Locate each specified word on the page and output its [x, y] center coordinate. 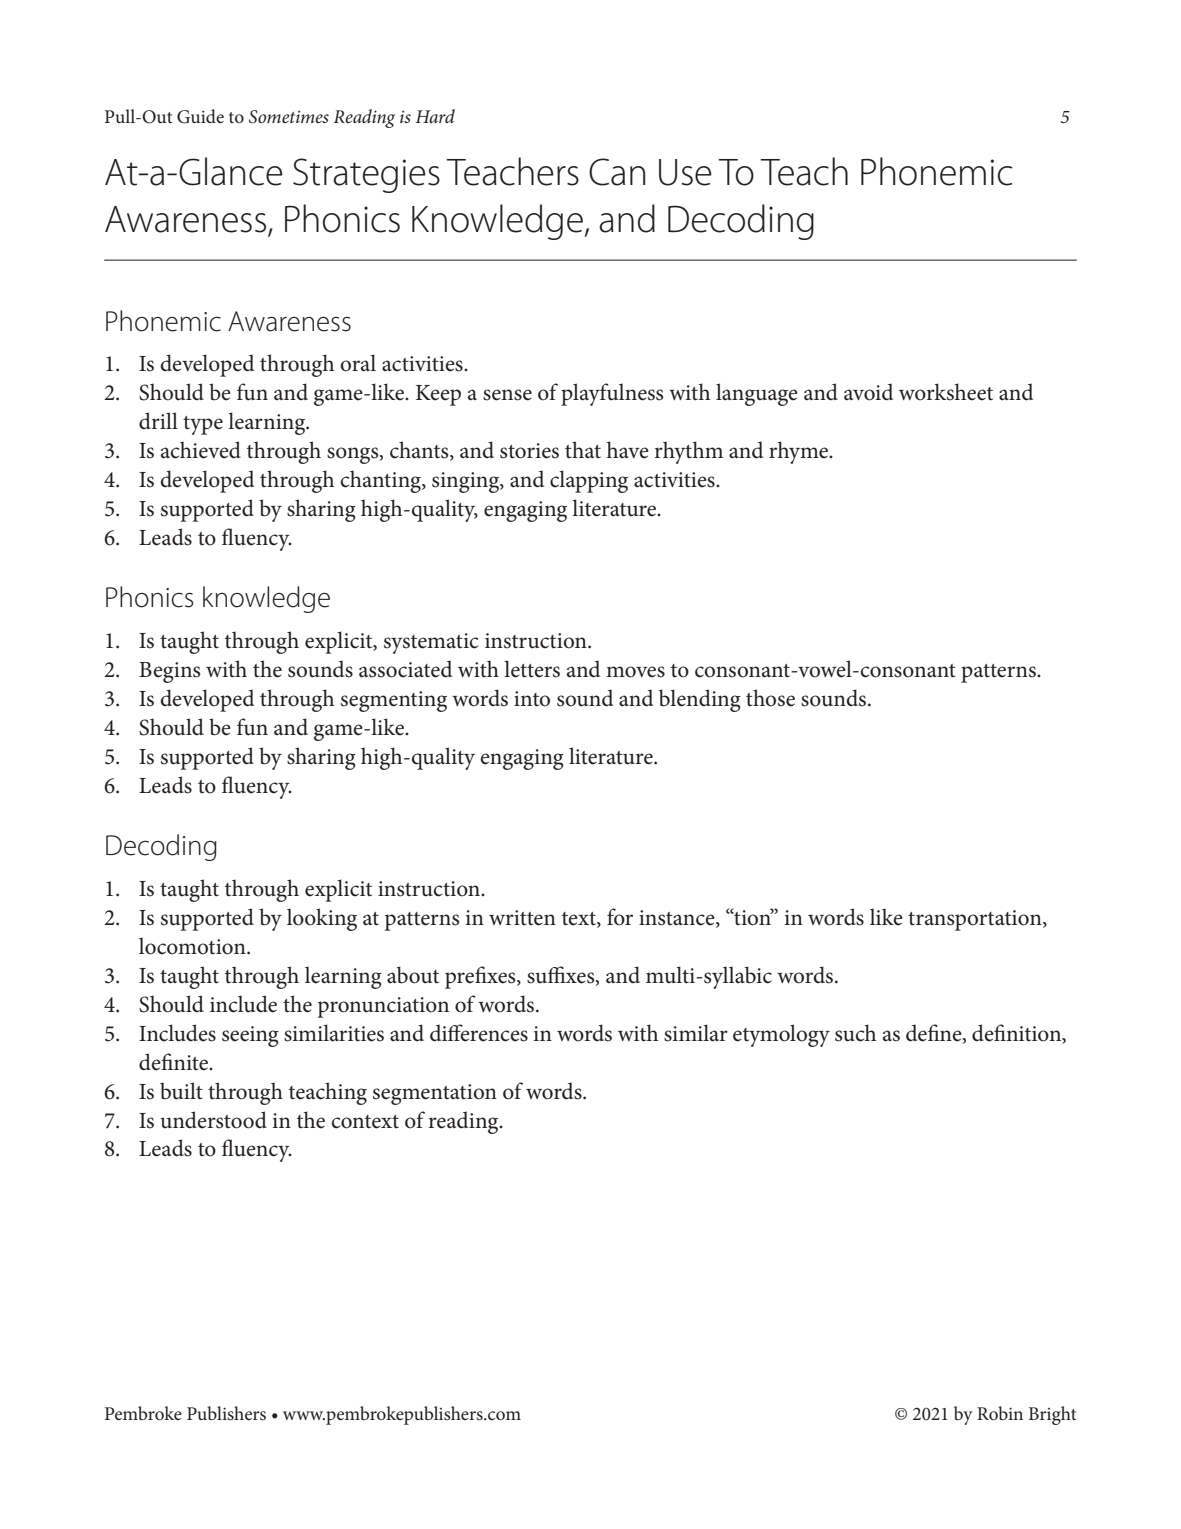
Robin [1000, 1413]
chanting [381, 481]
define [935, 1033]
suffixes [562, 975]
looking [322, 919]
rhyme [800, 452]
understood [213, 1120]
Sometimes [289, 117]
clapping [589, 481]
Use [685, 172]
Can [617, 172]
